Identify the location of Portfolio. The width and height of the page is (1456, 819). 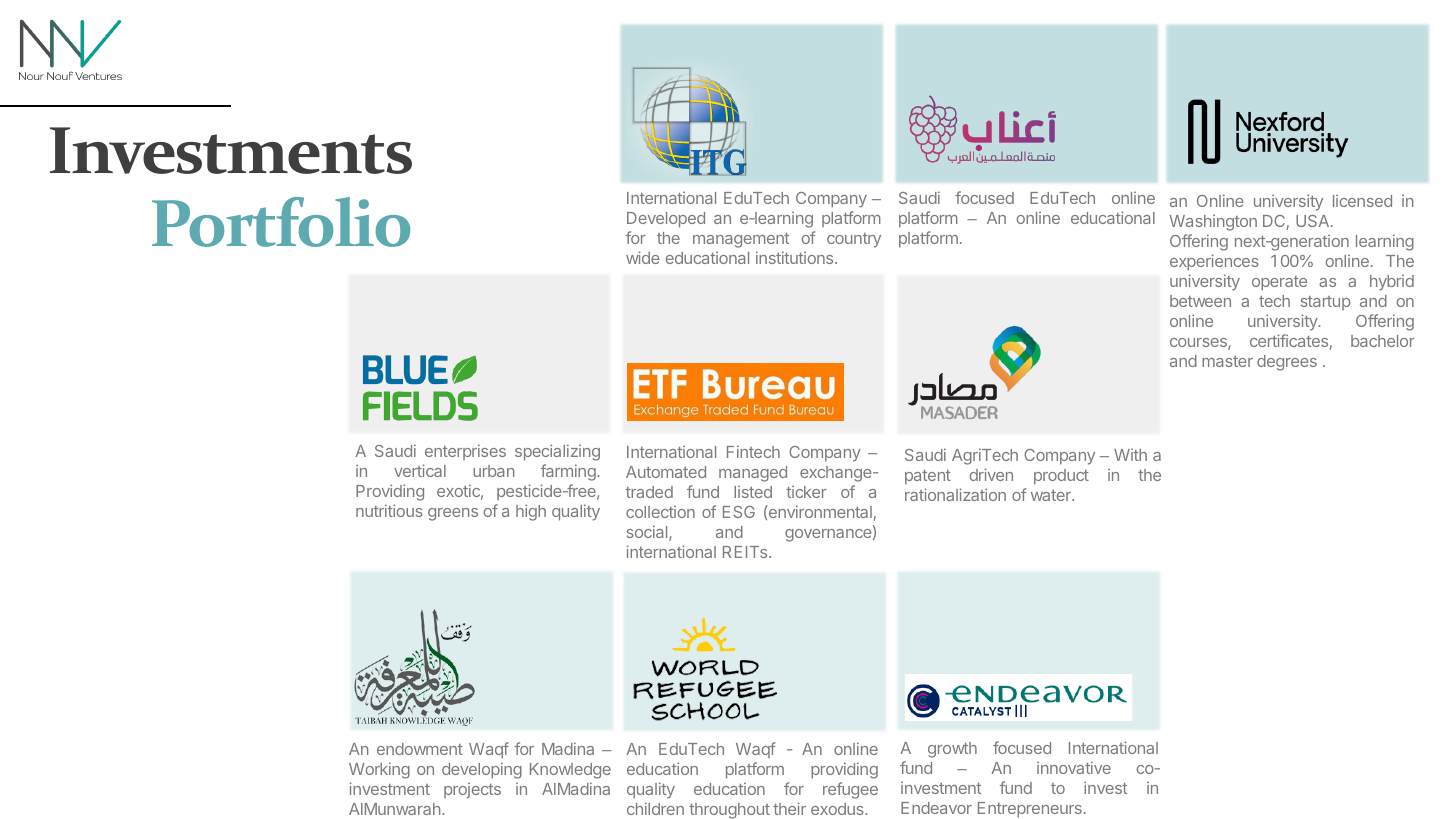
(281, 222).
